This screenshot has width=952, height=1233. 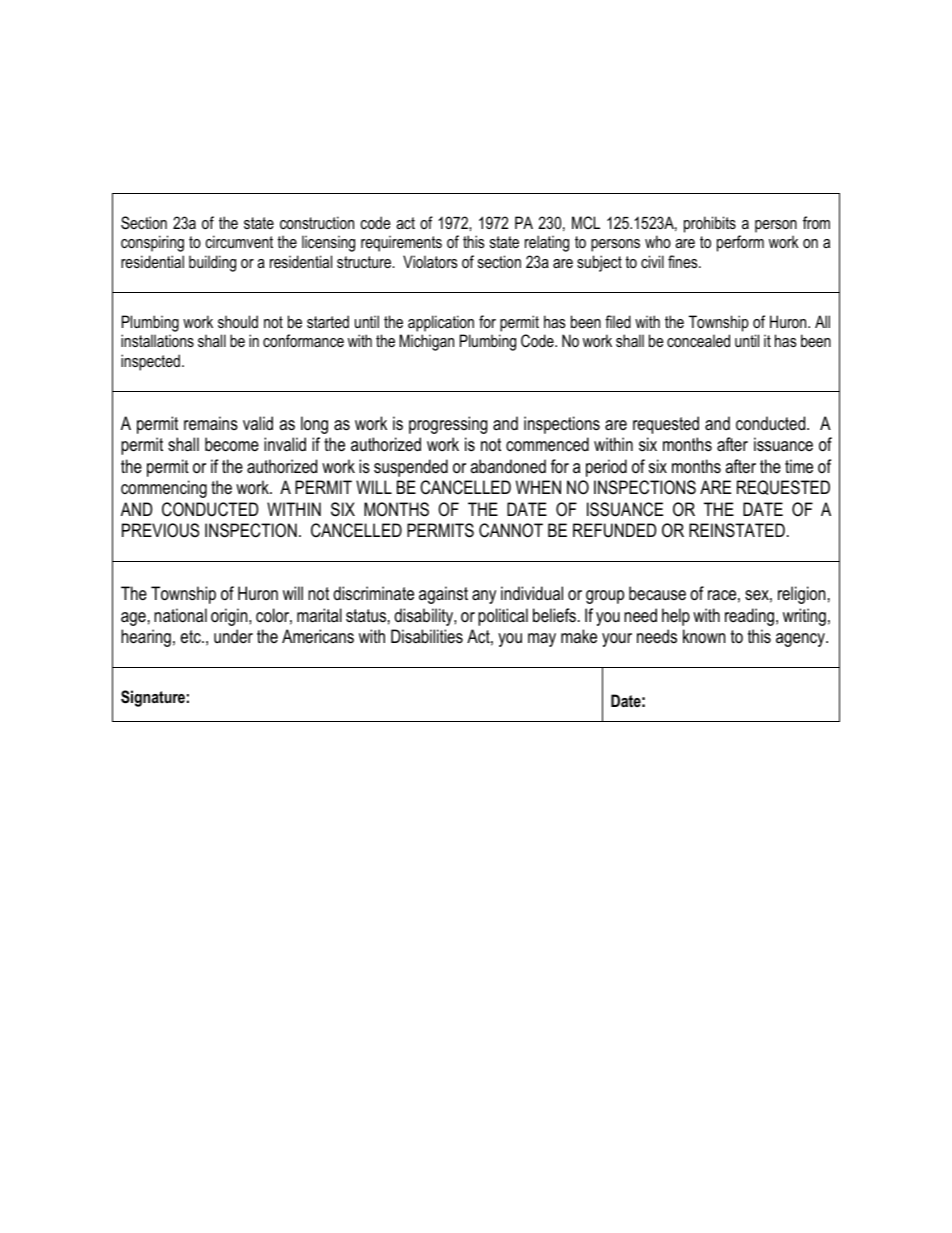 I want to click on circumvent, so click(x=239, y=241).
